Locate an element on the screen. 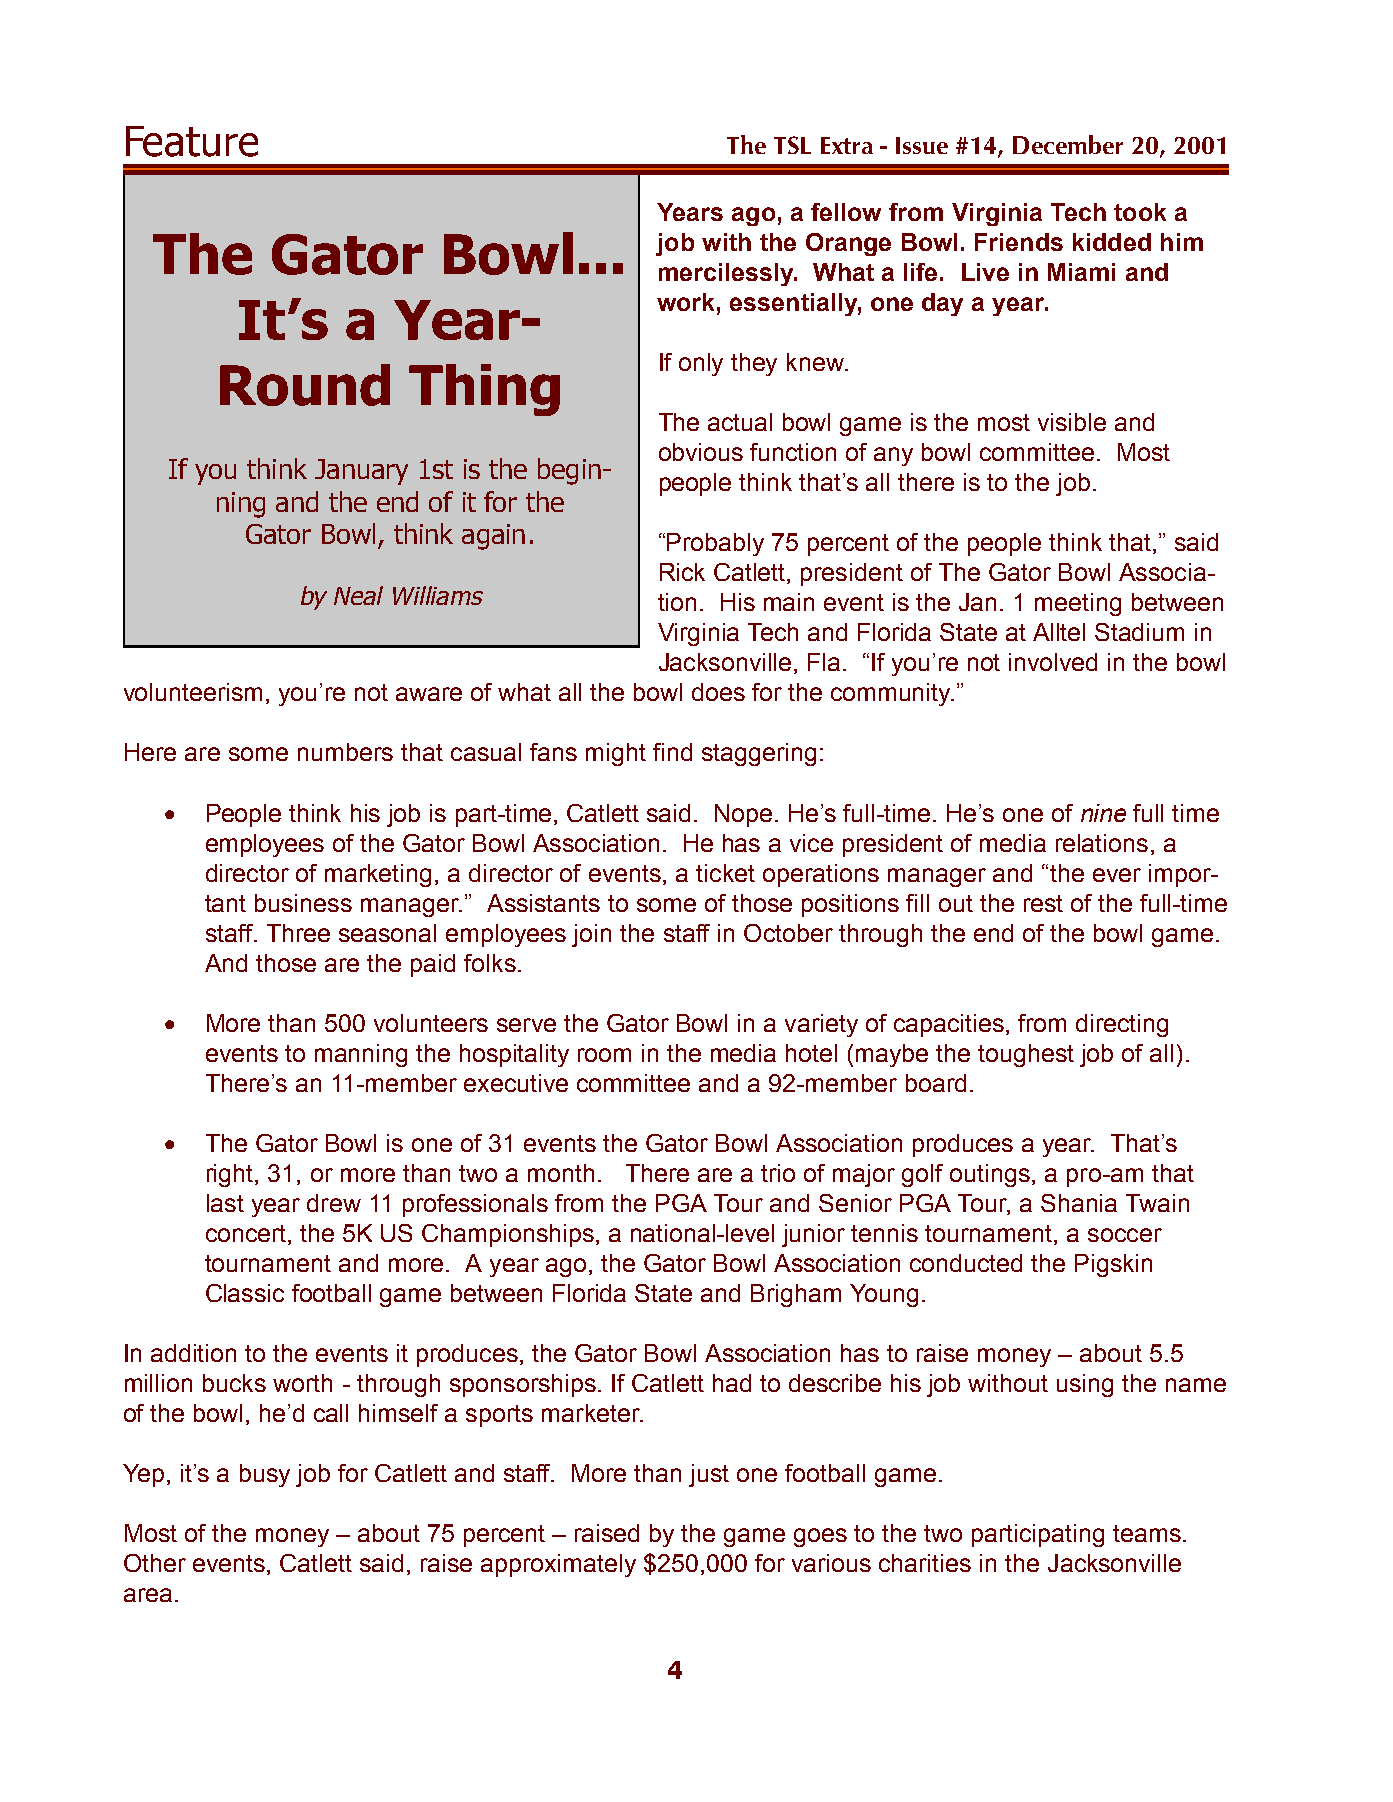 The image size is (1393, 1802). Feature is located at coordinates (192, 141).
